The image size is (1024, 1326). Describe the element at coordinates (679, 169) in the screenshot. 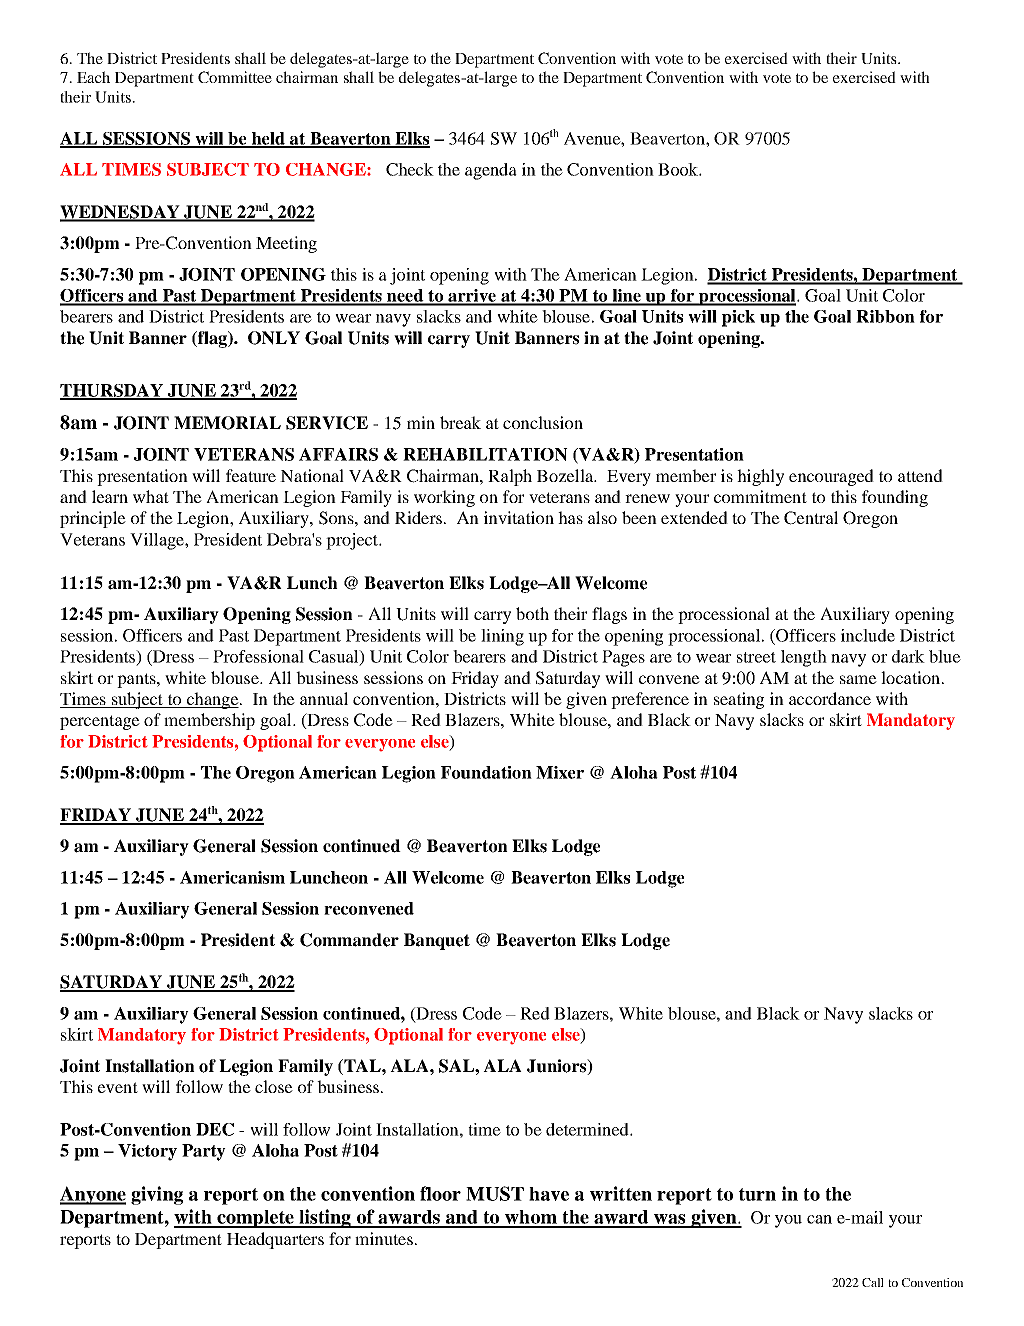

I see `Book` at that location.
